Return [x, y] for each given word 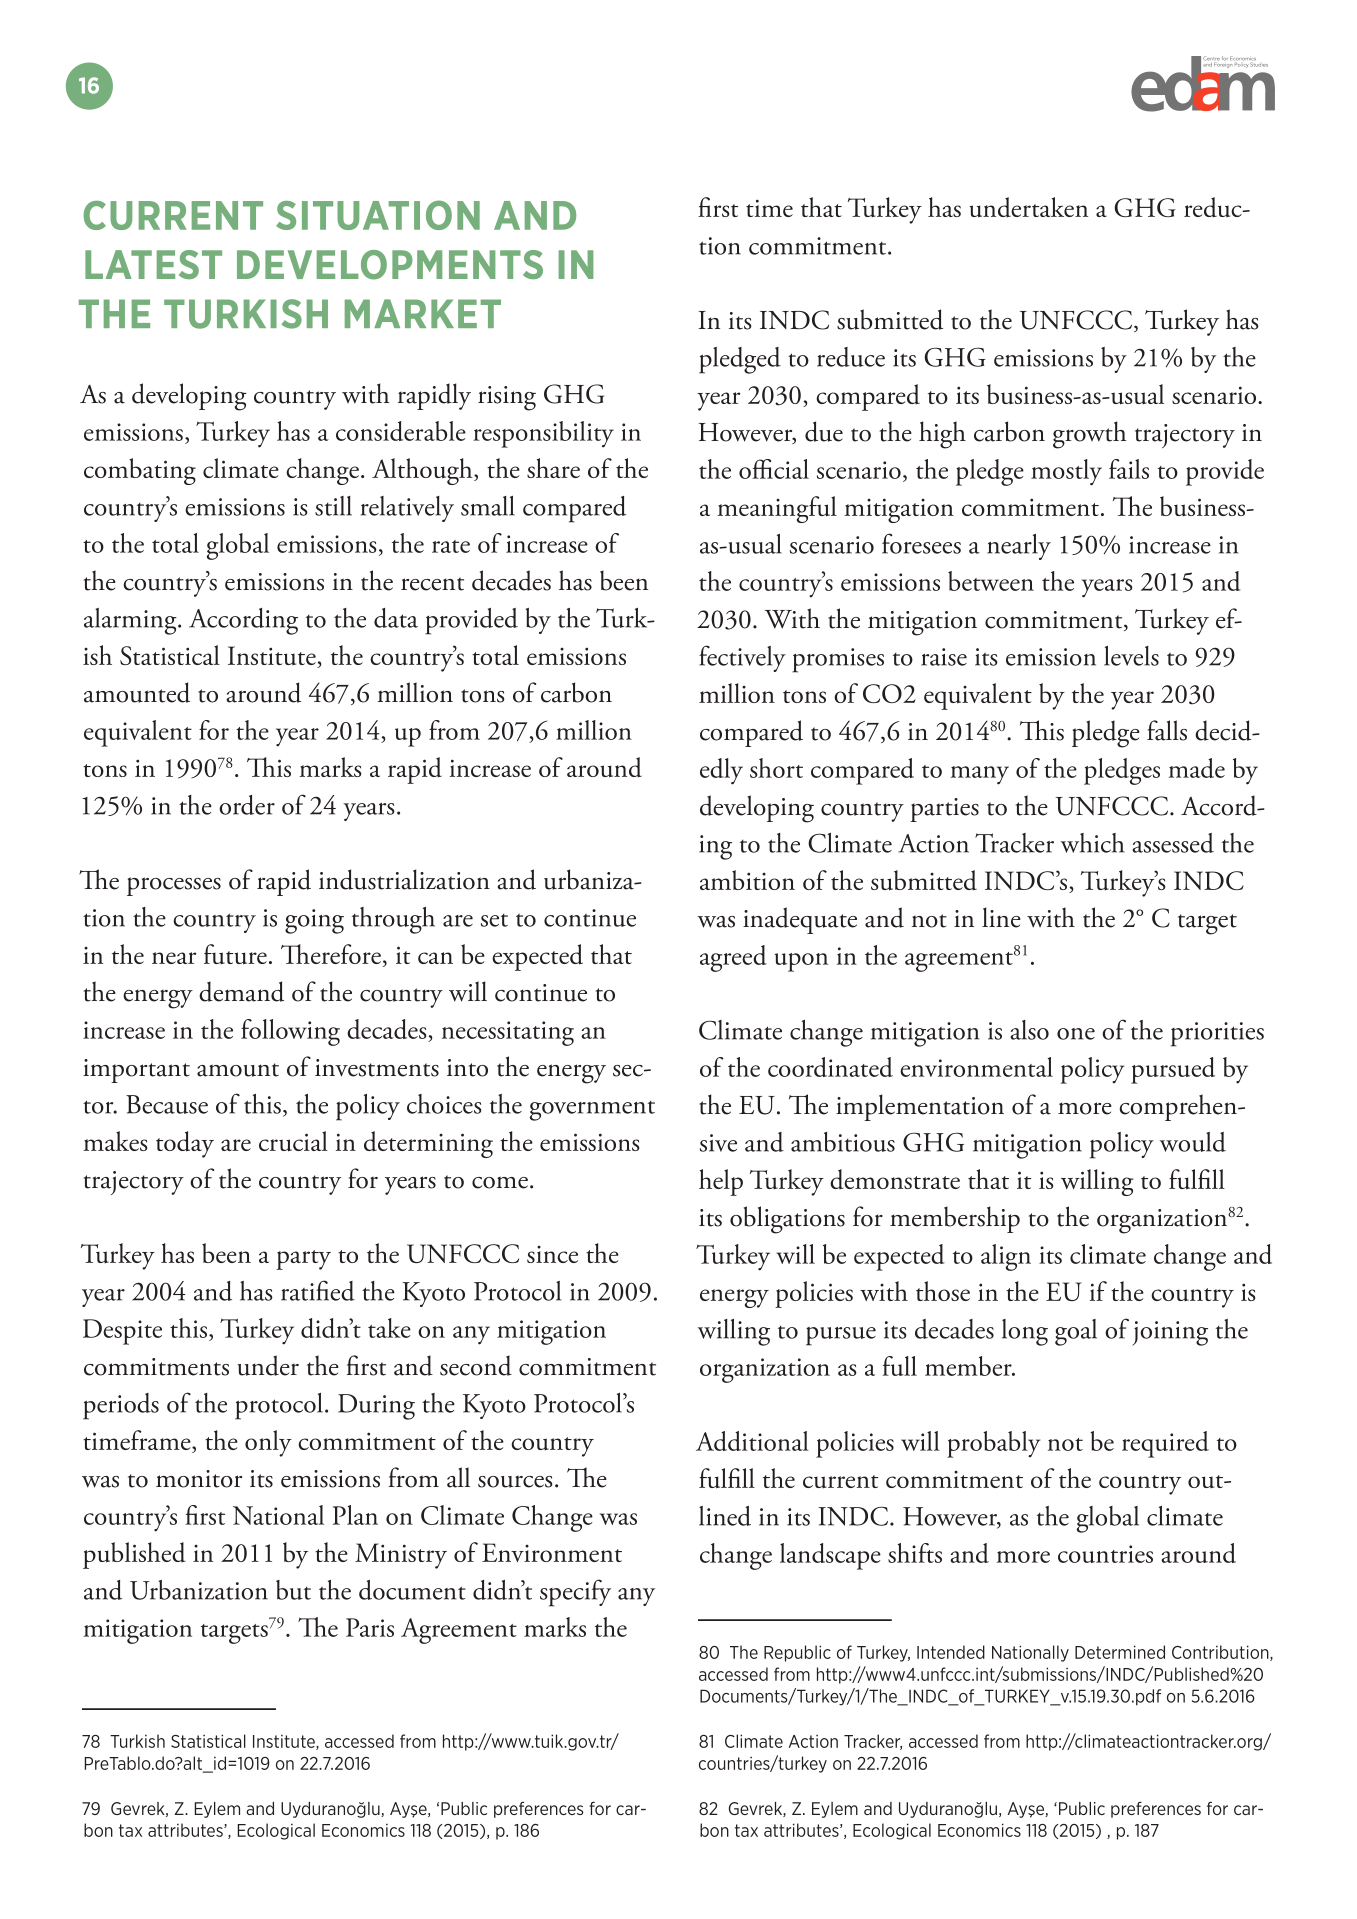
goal [1076, 1332]
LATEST [153, 264]
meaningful [777, 509]
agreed [733, 958]
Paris [370, 1627]
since [552, 1254]
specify [575, 1593]
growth [1090, 435]
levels [1131, 656]
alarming [131, 621]
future [235, 954]
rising [507, 398]
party [303, 1260]
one [1076, 1034]
